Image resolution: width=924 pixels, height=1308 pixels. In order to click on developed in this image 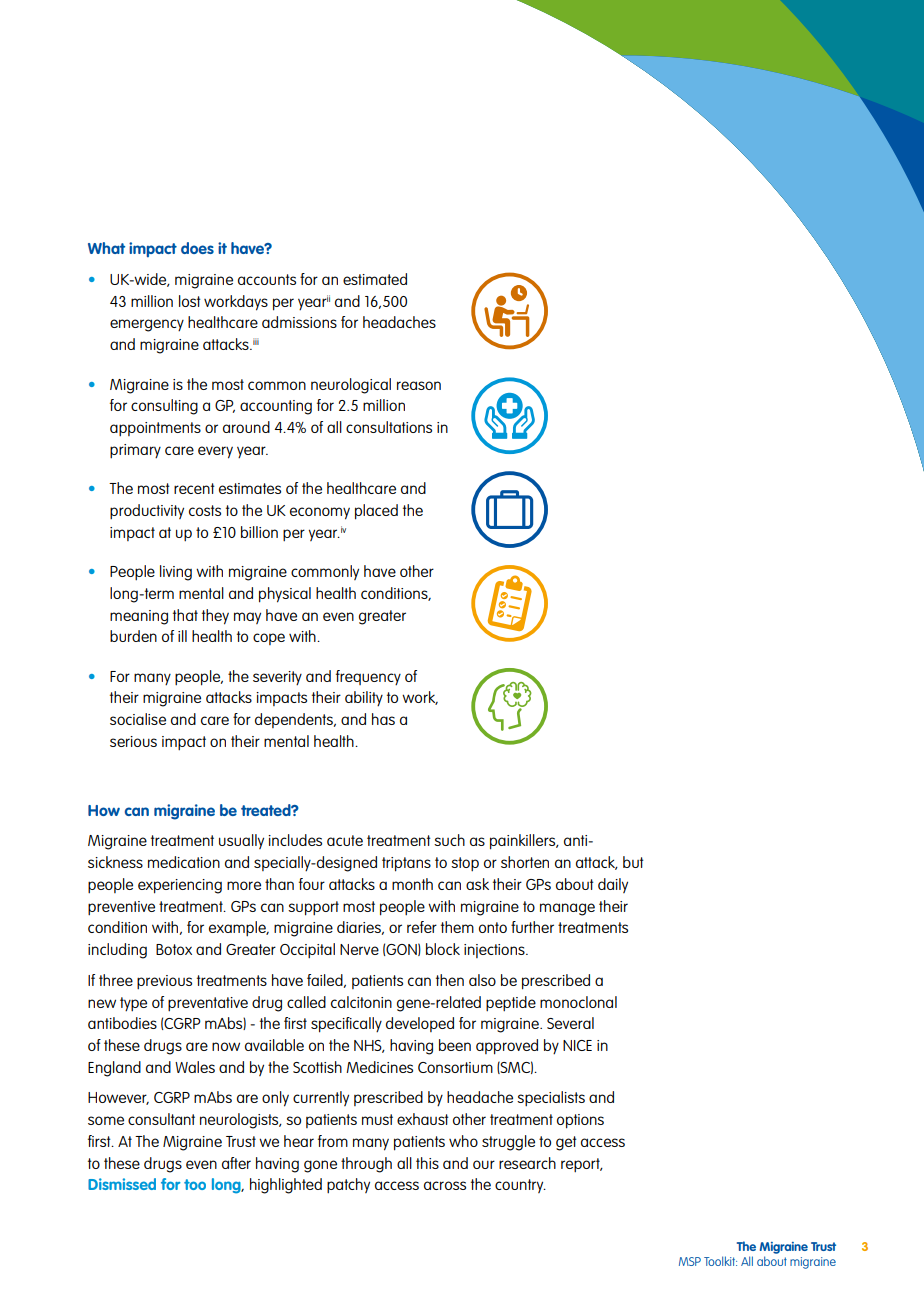, I will do `click(420, 1024)`.
